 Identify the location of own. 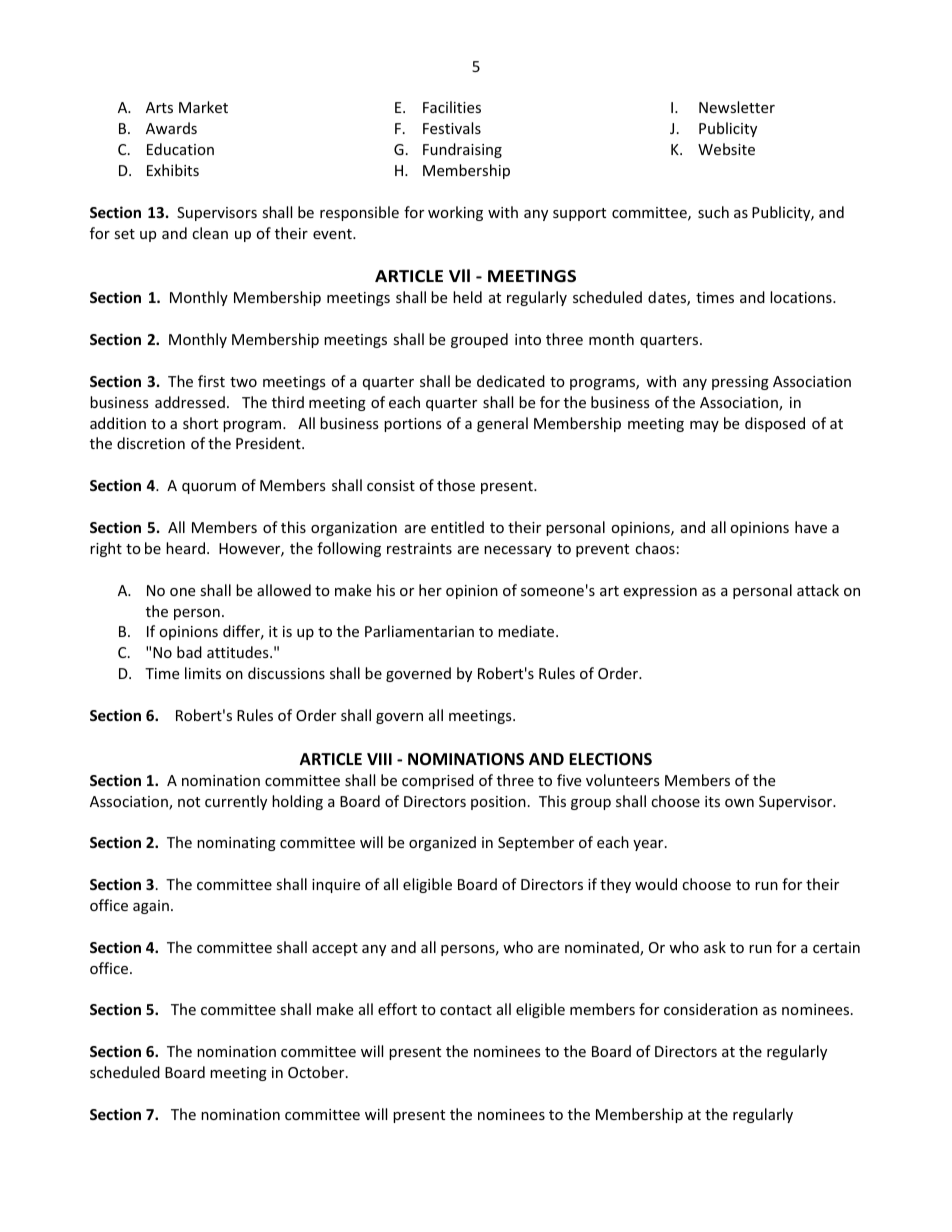
(739, 803).
